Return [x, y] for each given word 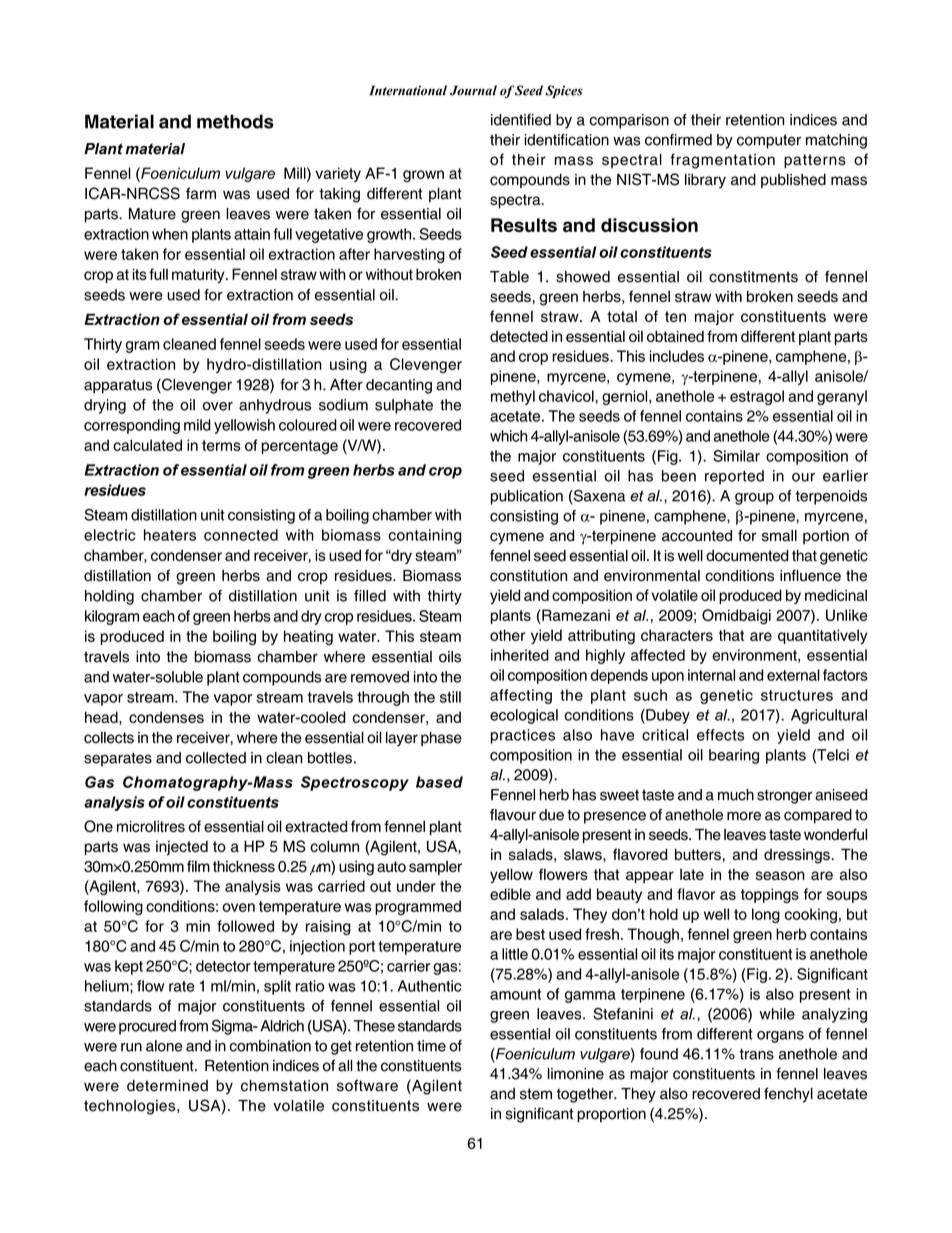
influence [810, 575]
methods [235, 121]
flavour [513, 815]
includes [677, 356]
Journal [473, 90]
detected [519, 336]
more [744, 816]
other [507, 635]
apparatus [118, 386]
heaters [170, 535]
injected [182, 847]
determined [167, 1086]
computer [769, 142]
